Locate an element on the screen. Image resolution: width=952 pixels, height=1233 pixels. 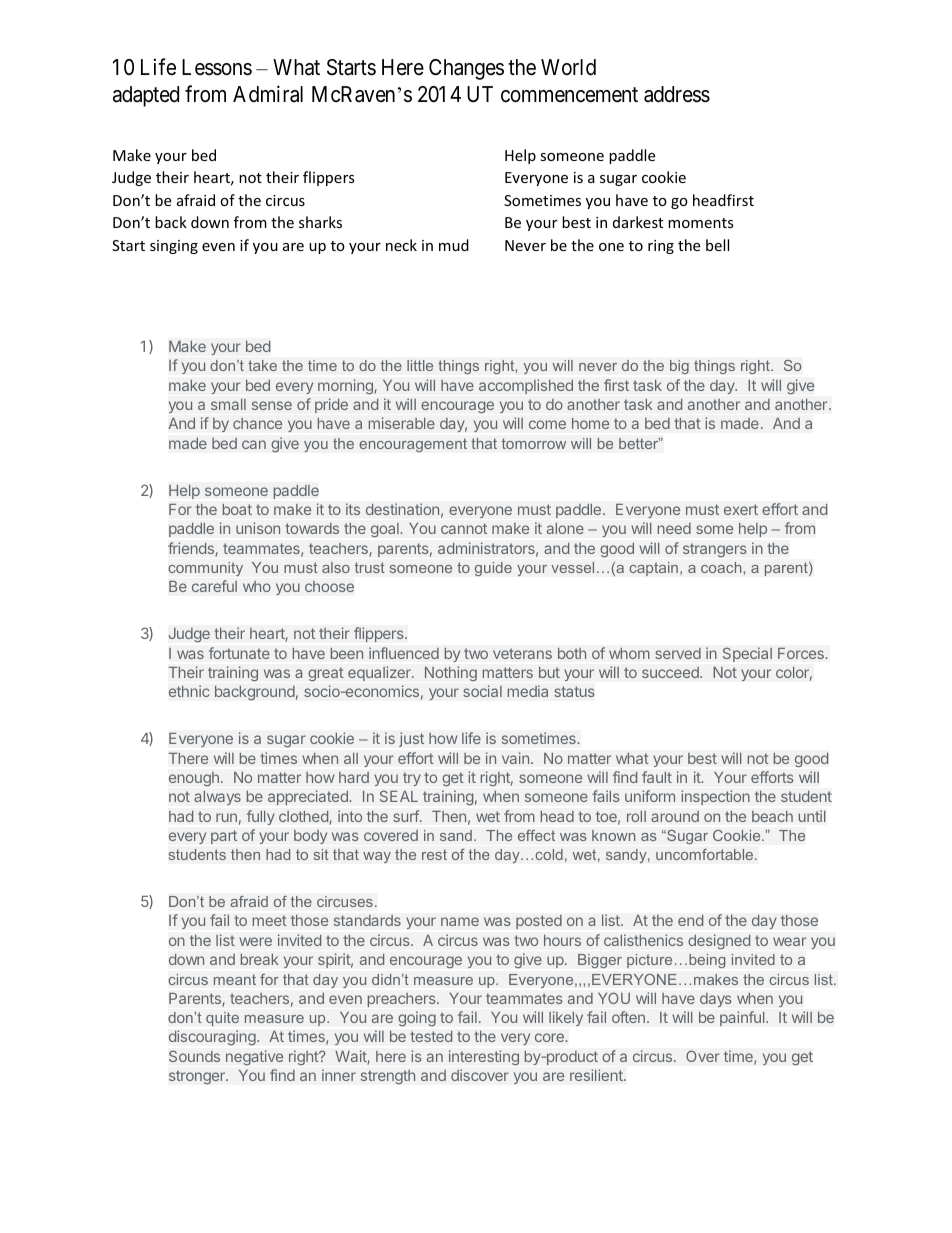
tested is located at coordinates (431, 1036).
